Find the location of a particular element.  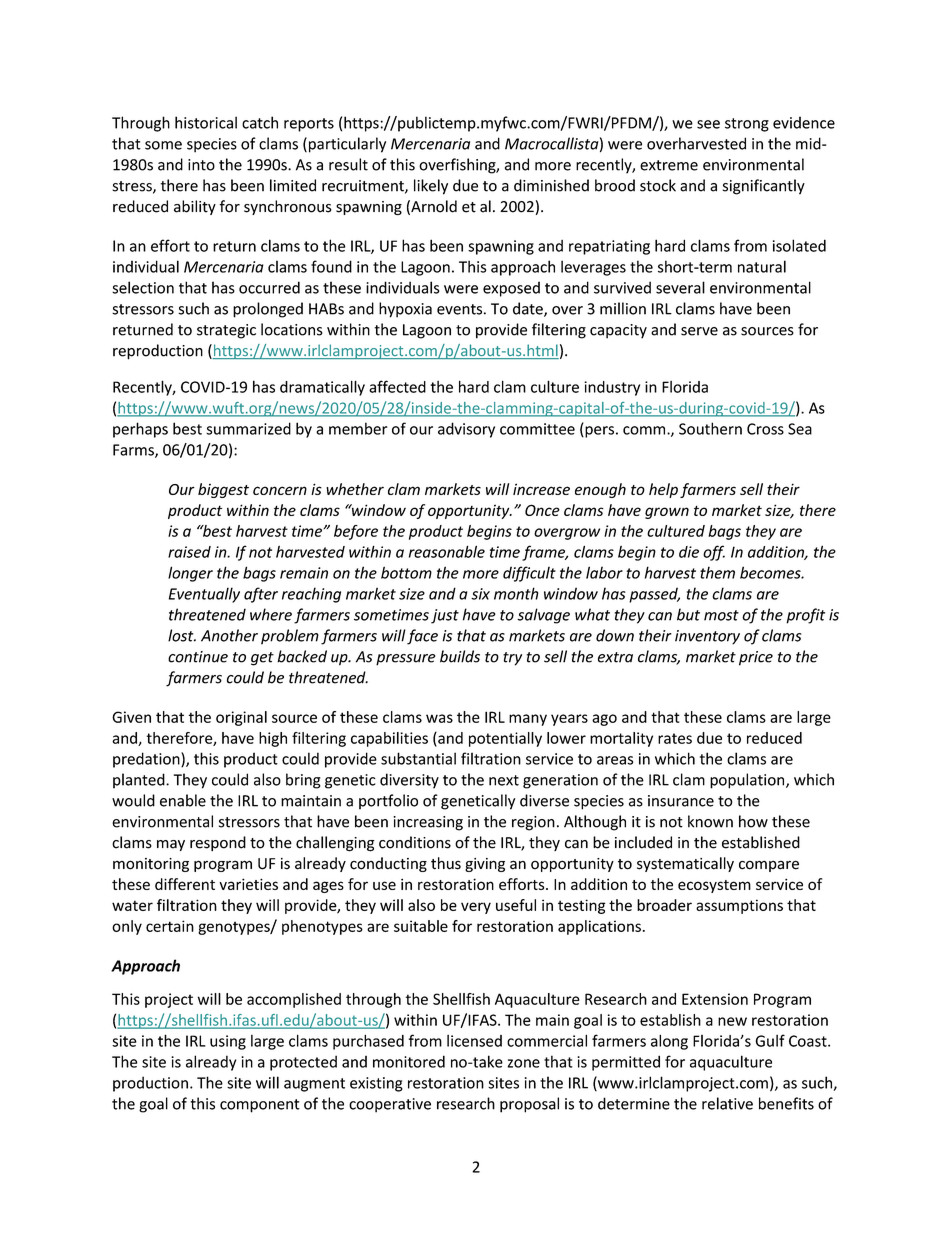

very is located at coordinates (476, 908).
